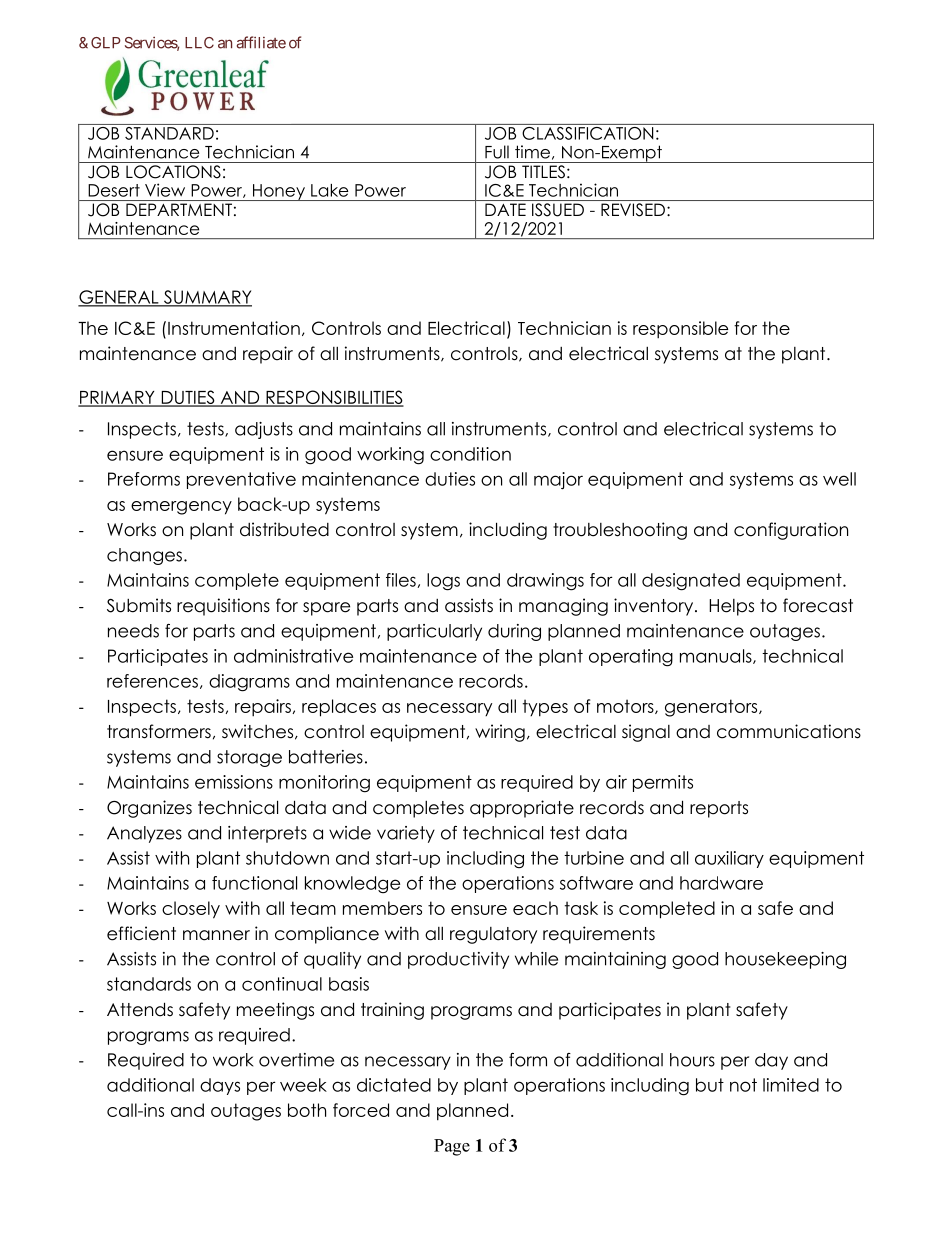 The image size is (952, 1233). I want to click on communications, so click(789, 731).
